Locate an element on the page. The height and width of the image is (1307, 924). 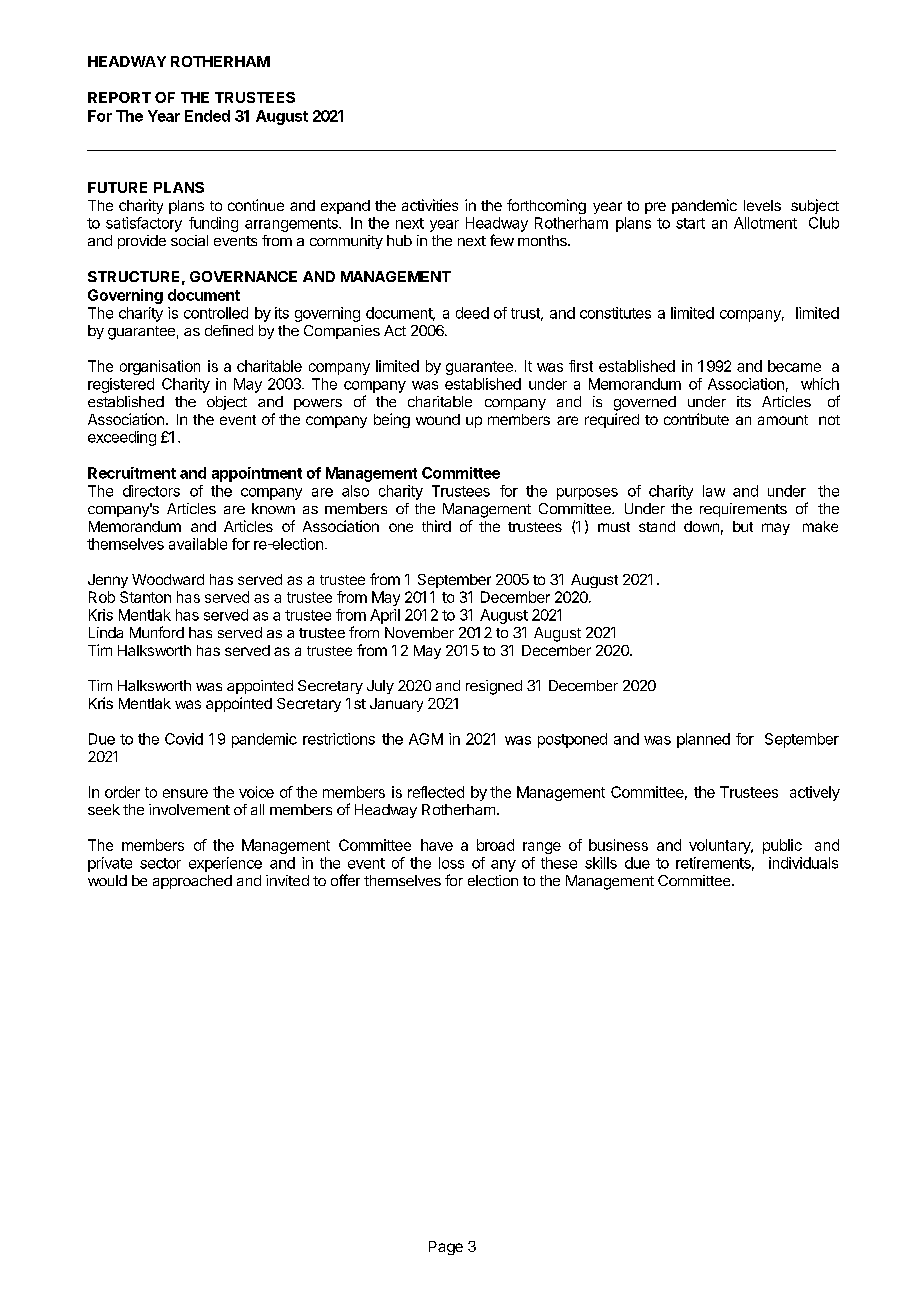
planned is located at coordinates (703, 740).
